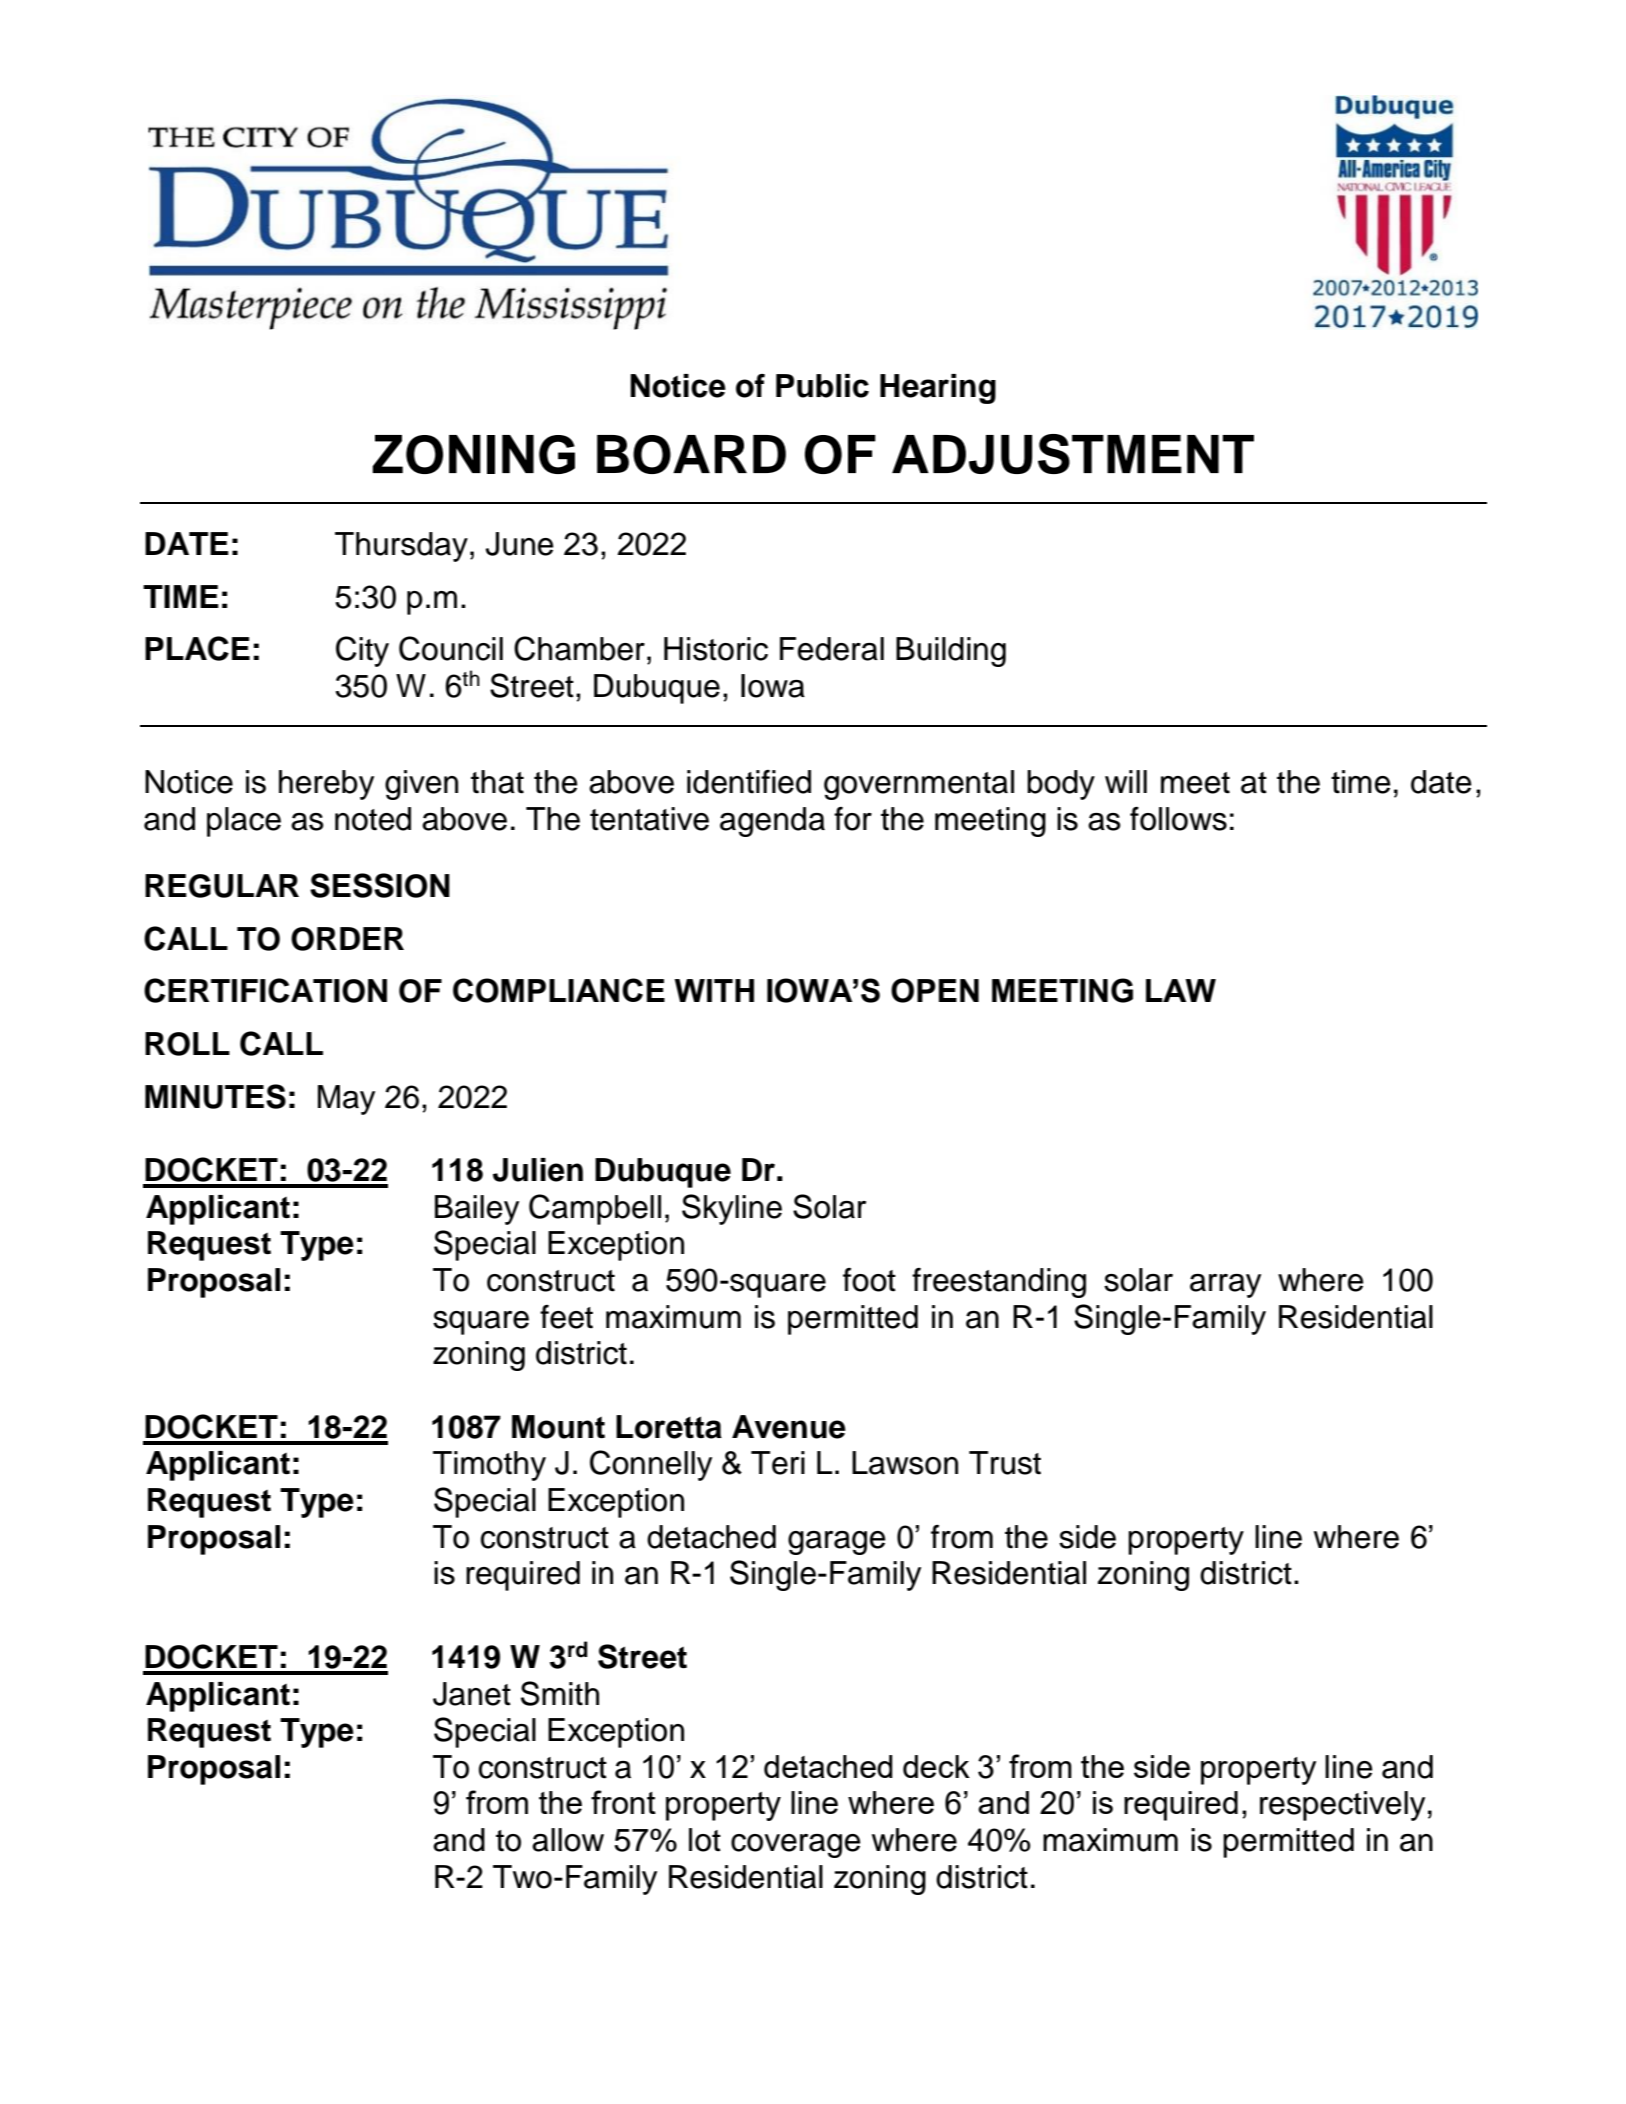  Describe the element at coordinates (346, 1100) in the screenshot. I see `May` at that location.
